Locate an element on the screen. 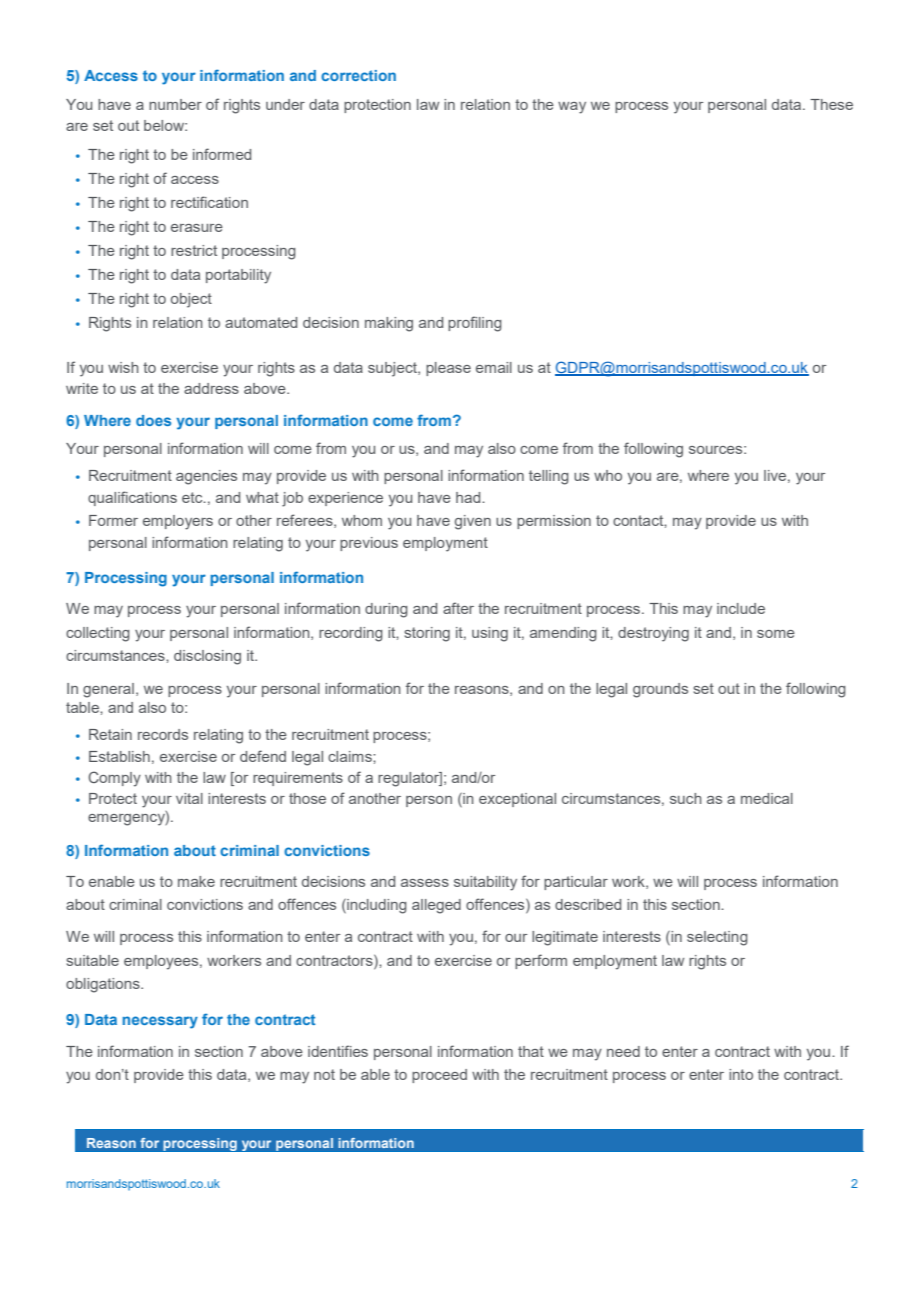 This screenshot has height=1308, width=924. proceed is located at coordinates (439, 1076).
